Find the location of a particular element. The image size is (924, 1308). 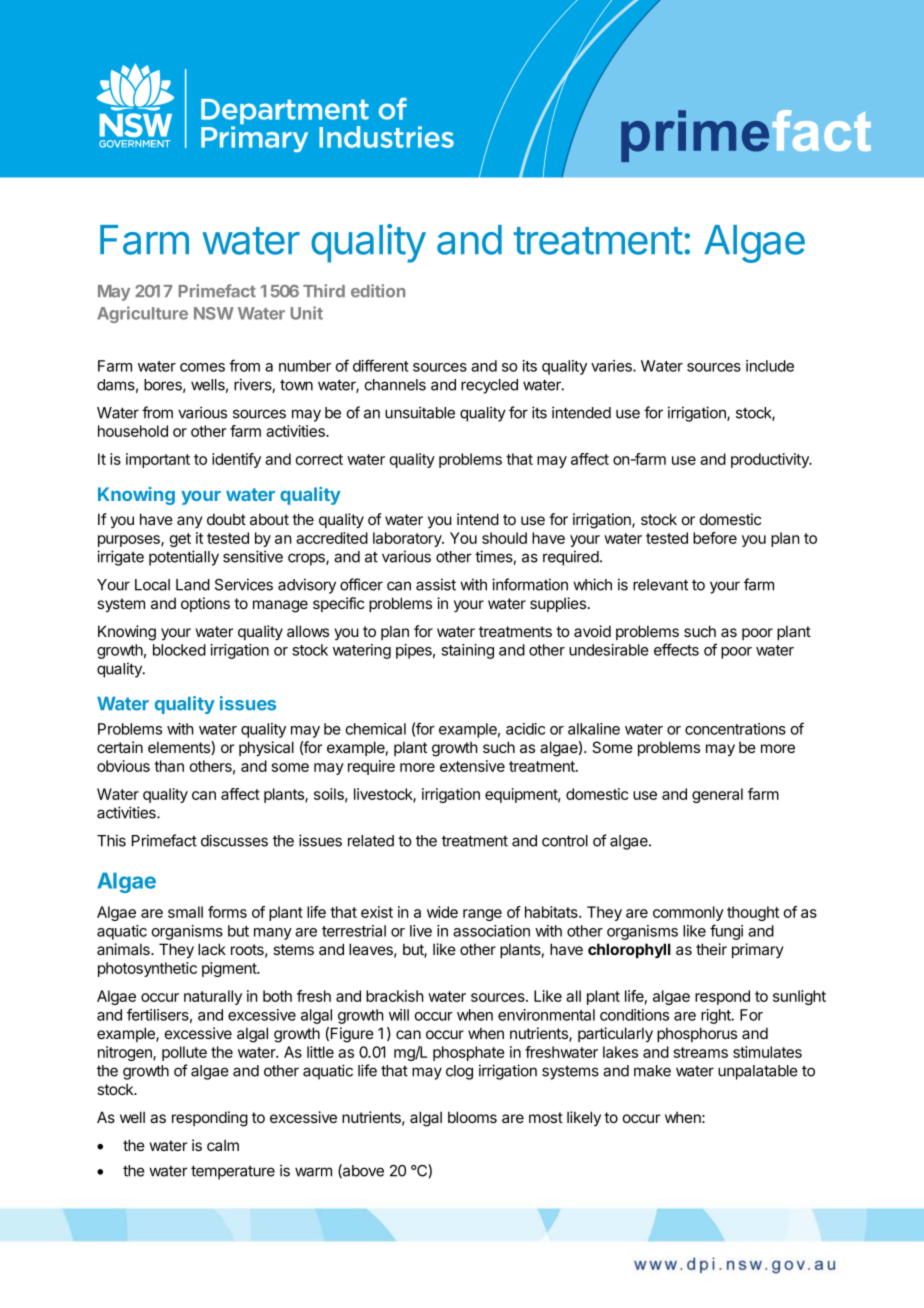

include is located at coordinates (770, 366).
